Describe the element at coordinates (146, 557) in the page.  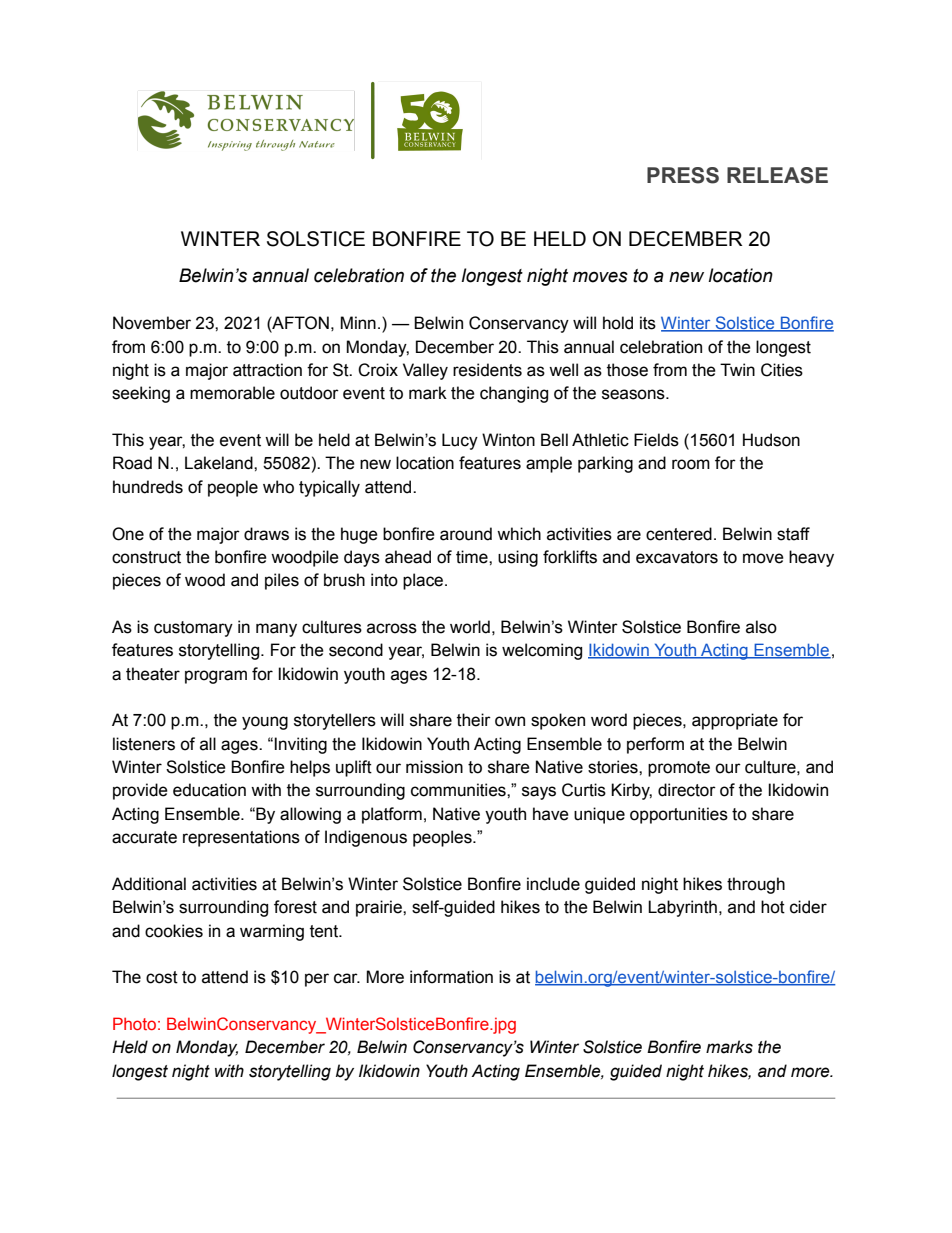
I see `construct` at that location.
